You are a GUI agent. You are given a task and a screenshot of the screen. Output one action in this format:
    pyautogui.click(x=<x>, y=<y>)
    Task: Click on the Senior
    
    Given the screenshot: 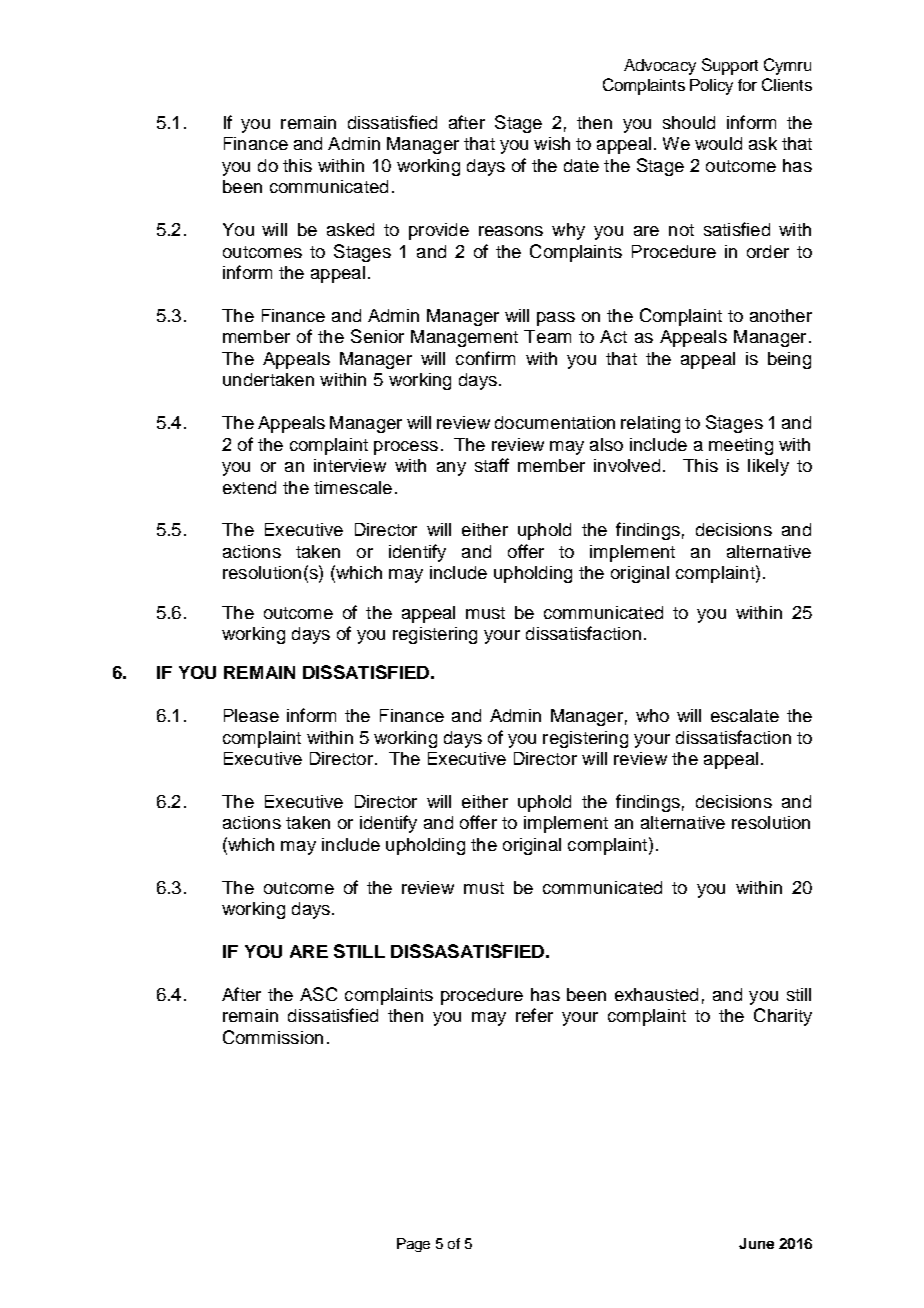 What is the action you would take?
    pyautogui.click(x=377, y=336)
